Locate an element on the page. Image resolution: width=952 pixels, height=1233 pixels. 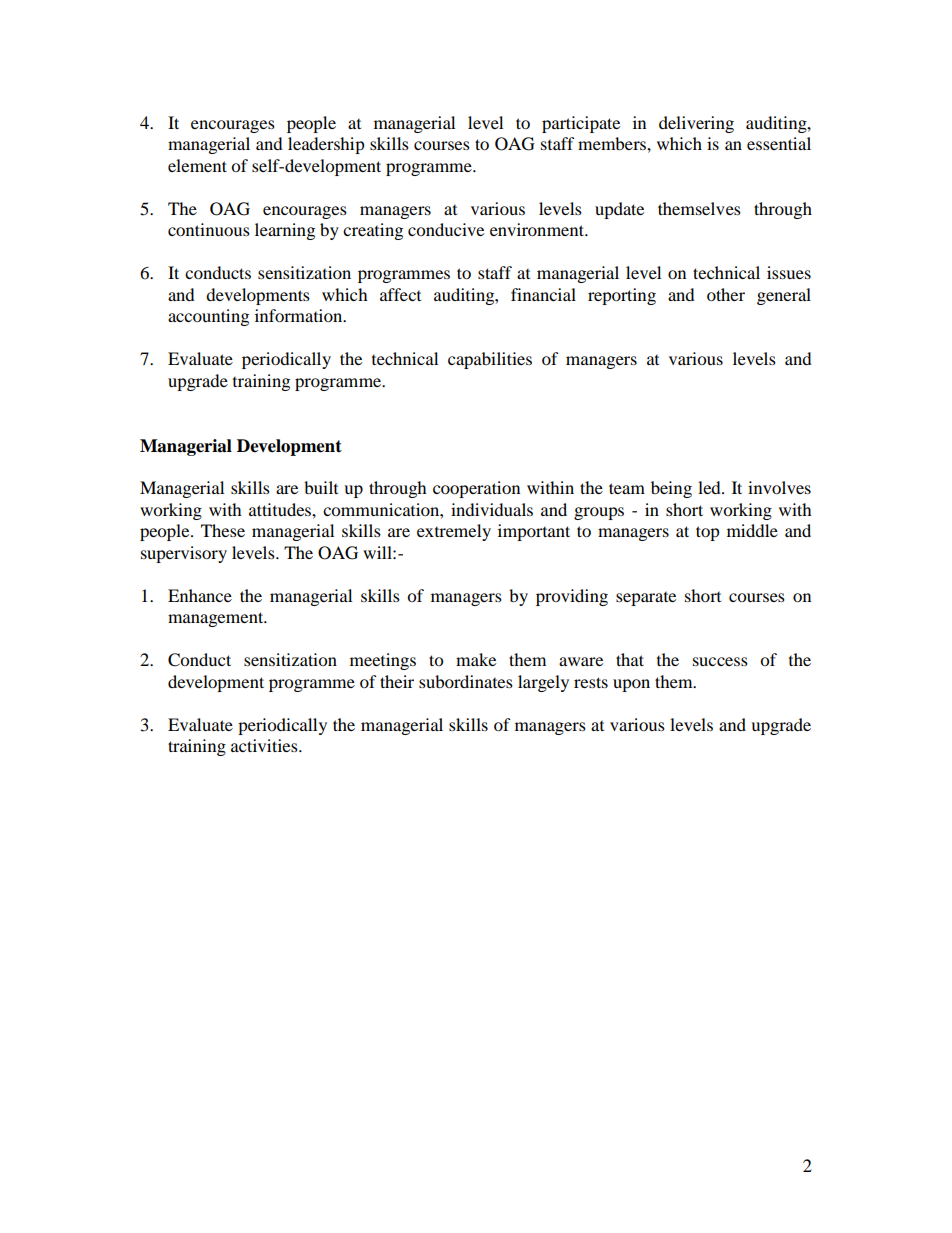
top is located at coordinates (708, 533).
